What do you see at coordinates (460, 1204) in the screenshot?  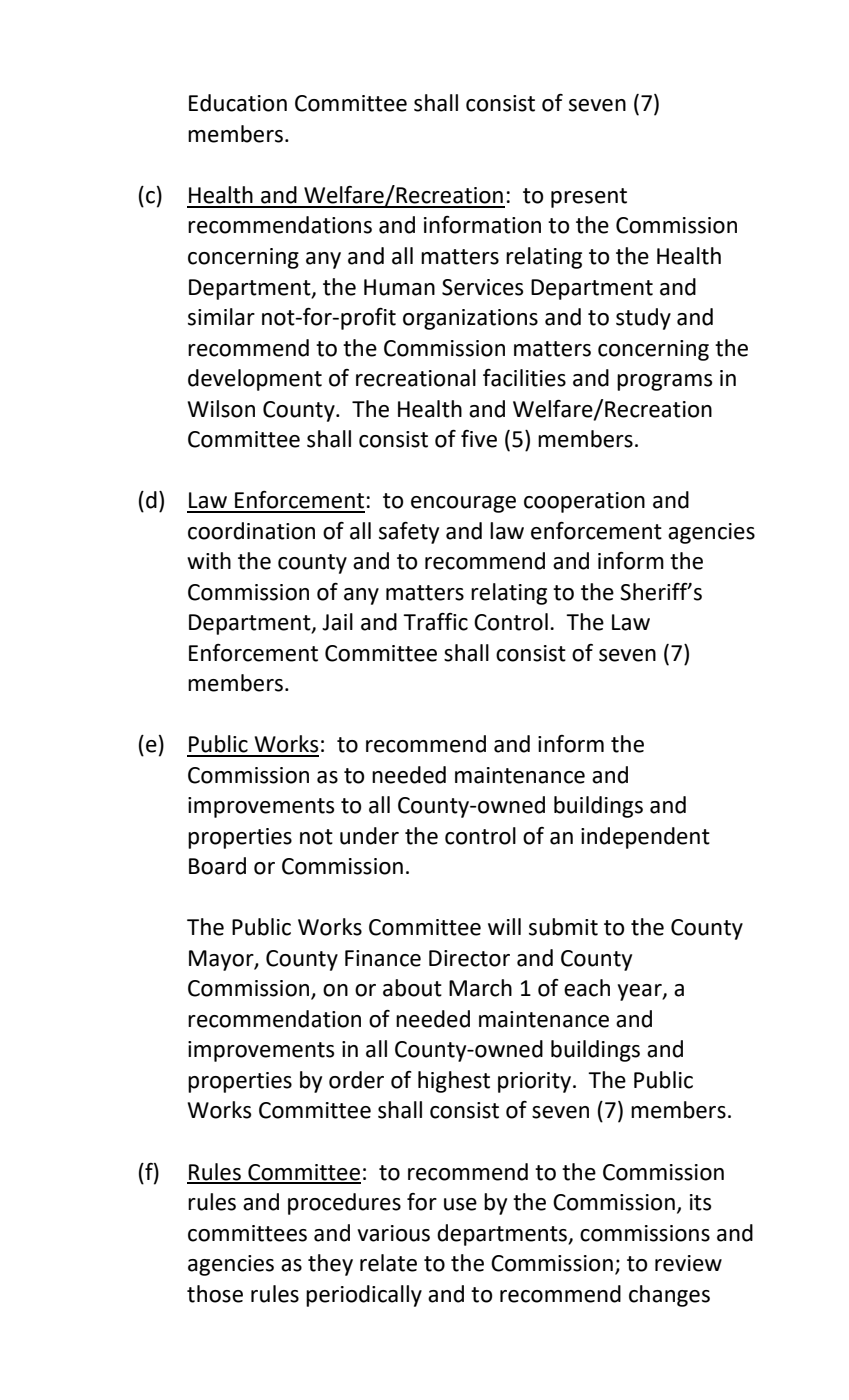 I see `use` at bounding box center [460, 1204].
